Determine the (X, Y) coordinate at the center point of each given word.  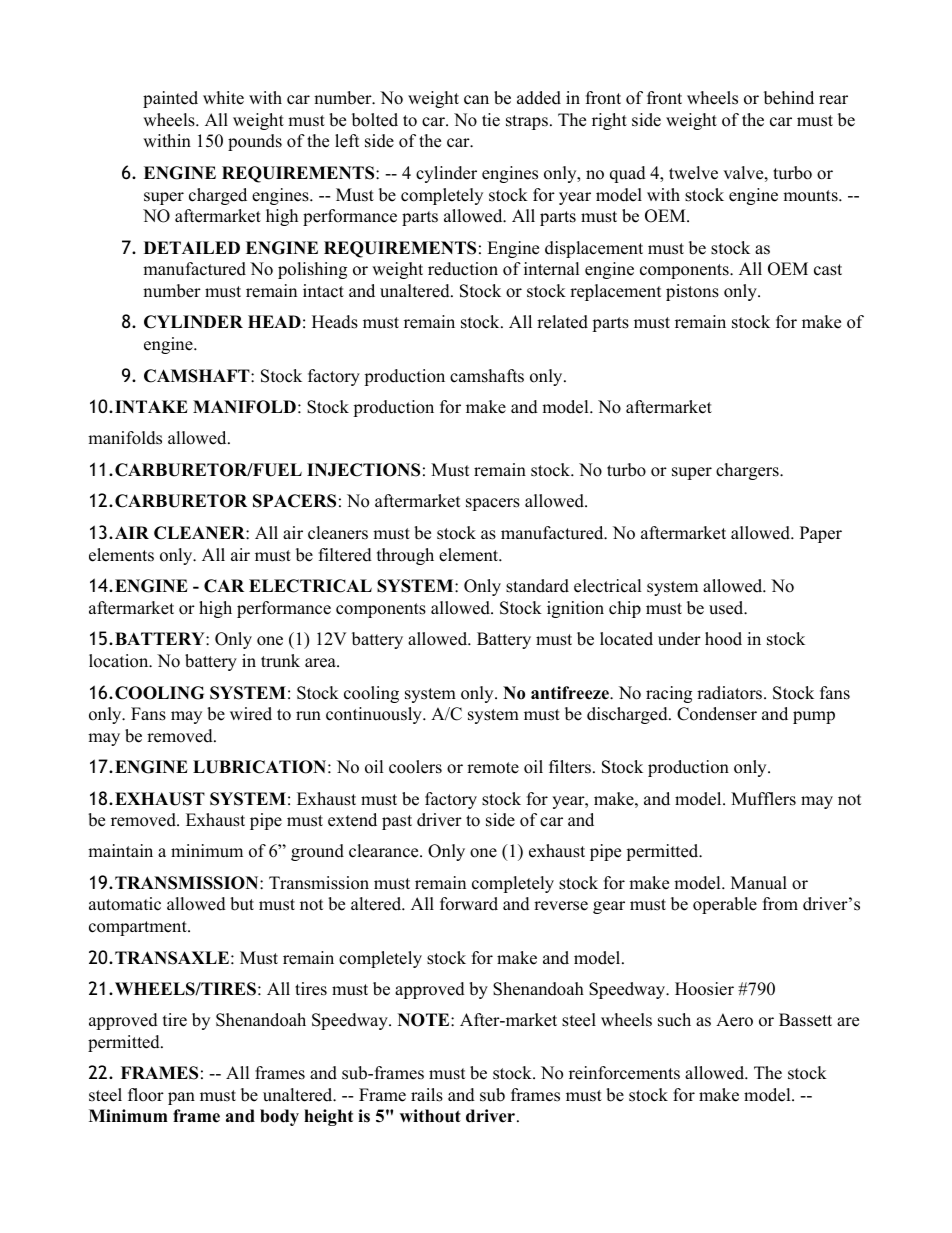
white (223, 98)
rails (427, 1095)
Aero (734, 1020)
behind (789, 98)
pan (181, 1098)
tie (491, 120)
